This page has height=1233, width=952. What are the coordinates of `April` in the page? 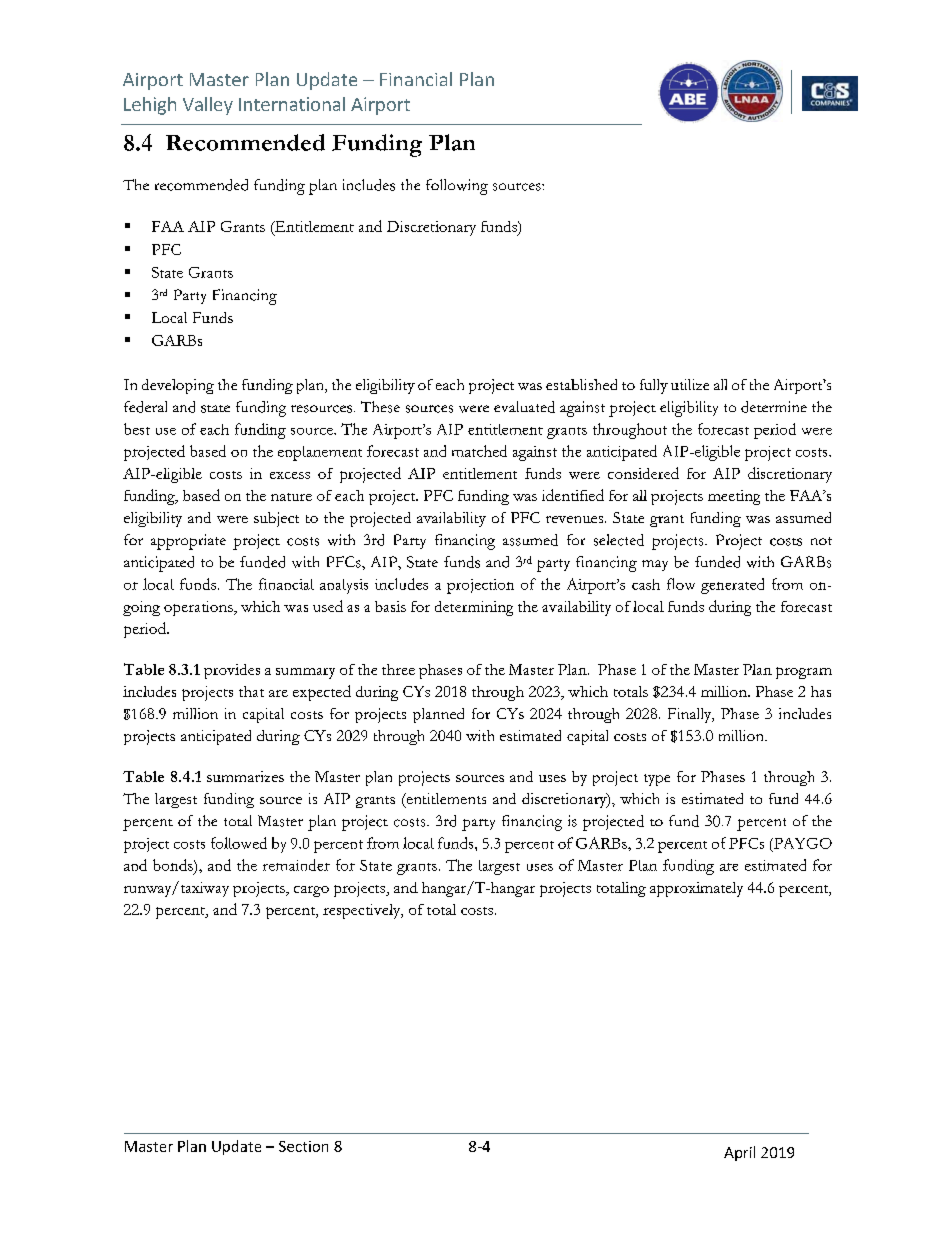 It's located at (739, 1153).
